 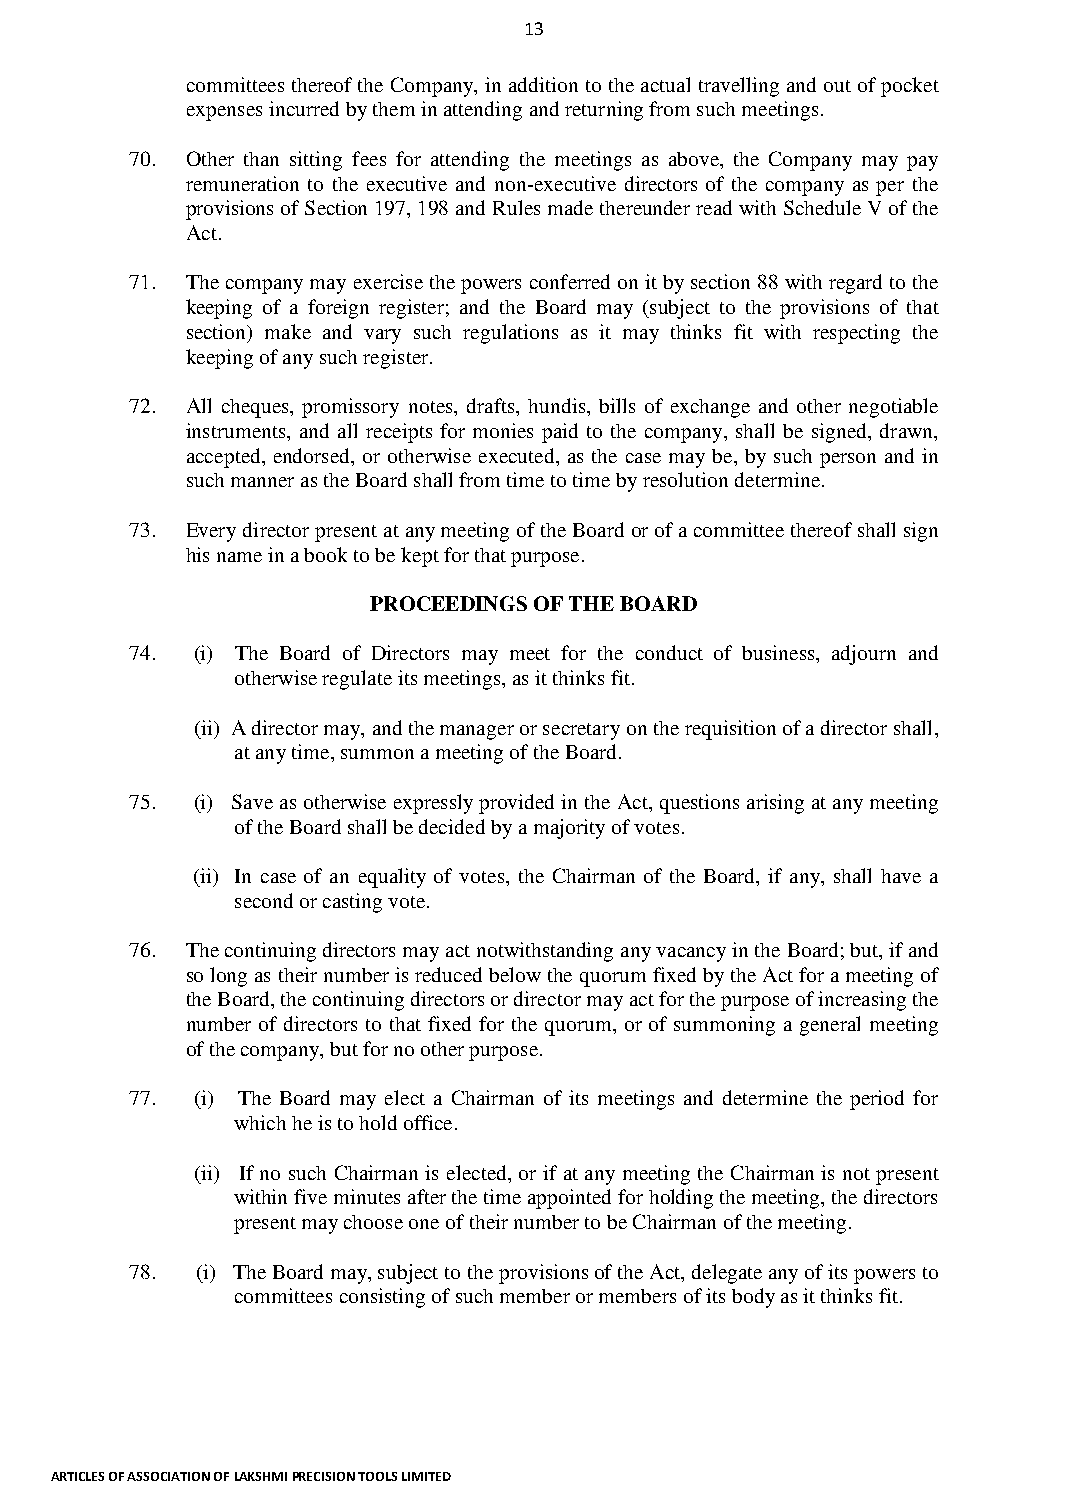 What do you see at coordinates (168, 1476) in the screenshot?
I see `ASSOCIATION` at bounding box center [168, 1476].
